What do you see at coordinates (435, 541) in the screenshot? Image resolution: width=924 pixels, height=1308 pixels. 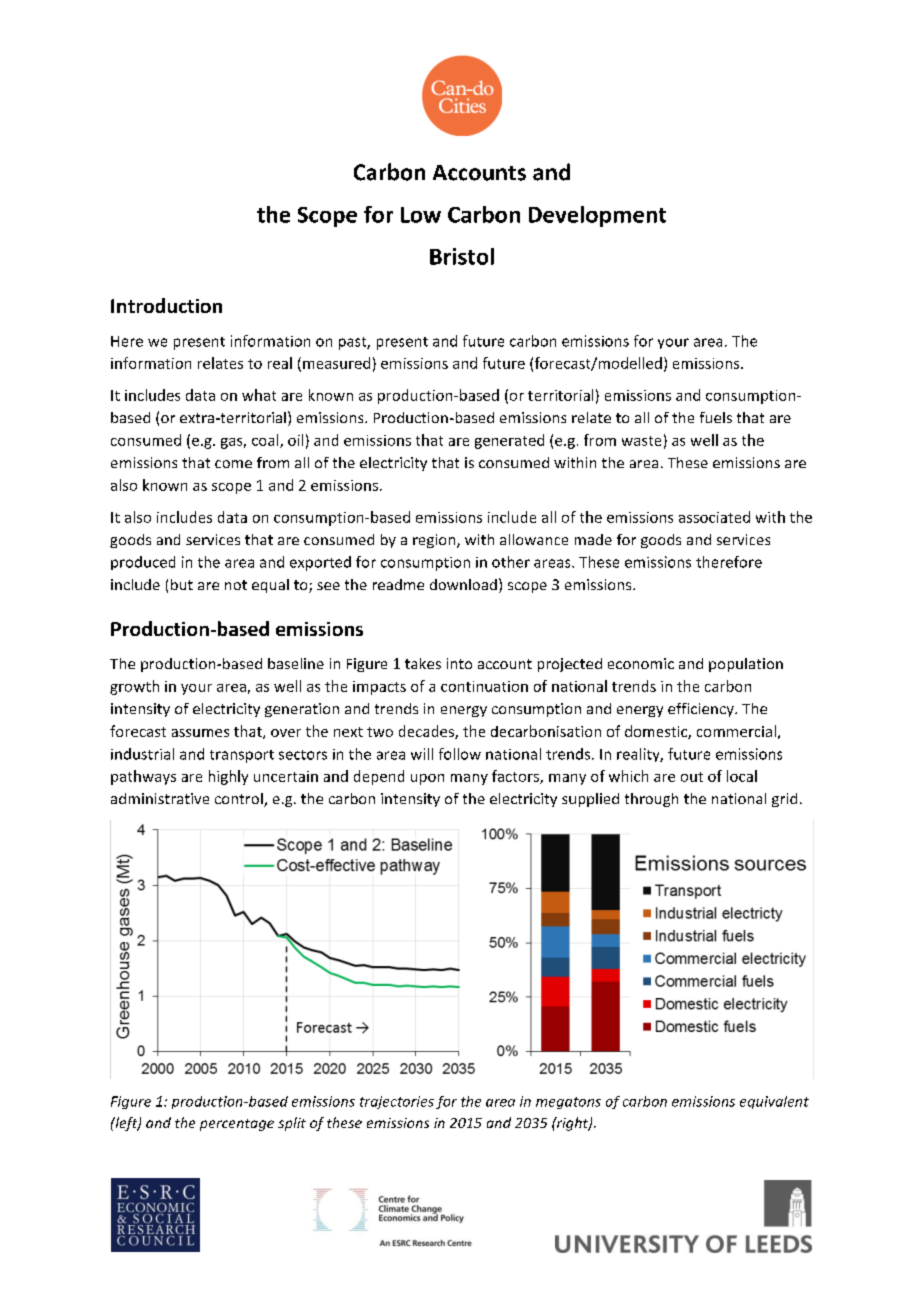 I see `region` at bounding box center [435, 541].
